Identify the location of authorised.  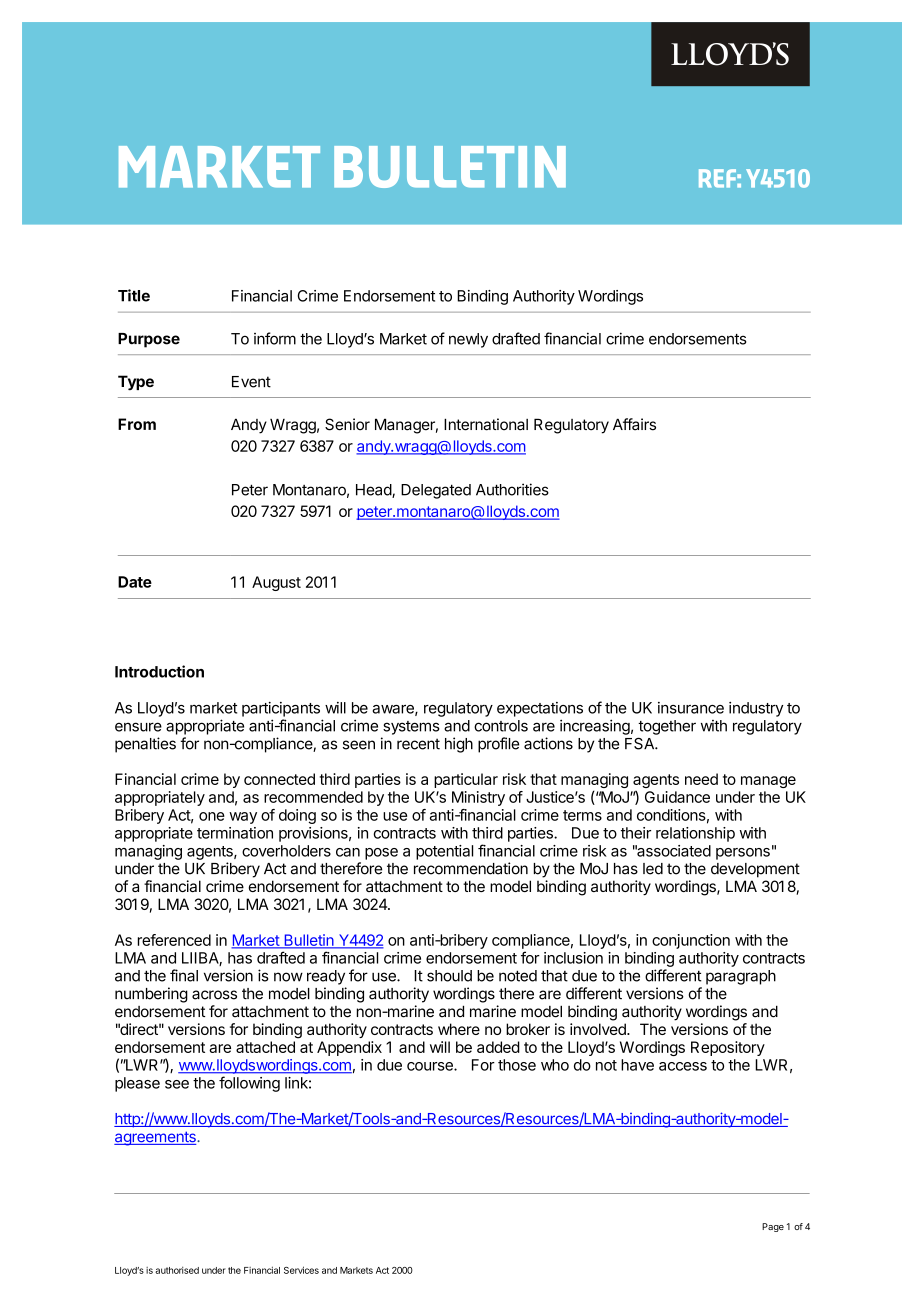
(177, 1270).
